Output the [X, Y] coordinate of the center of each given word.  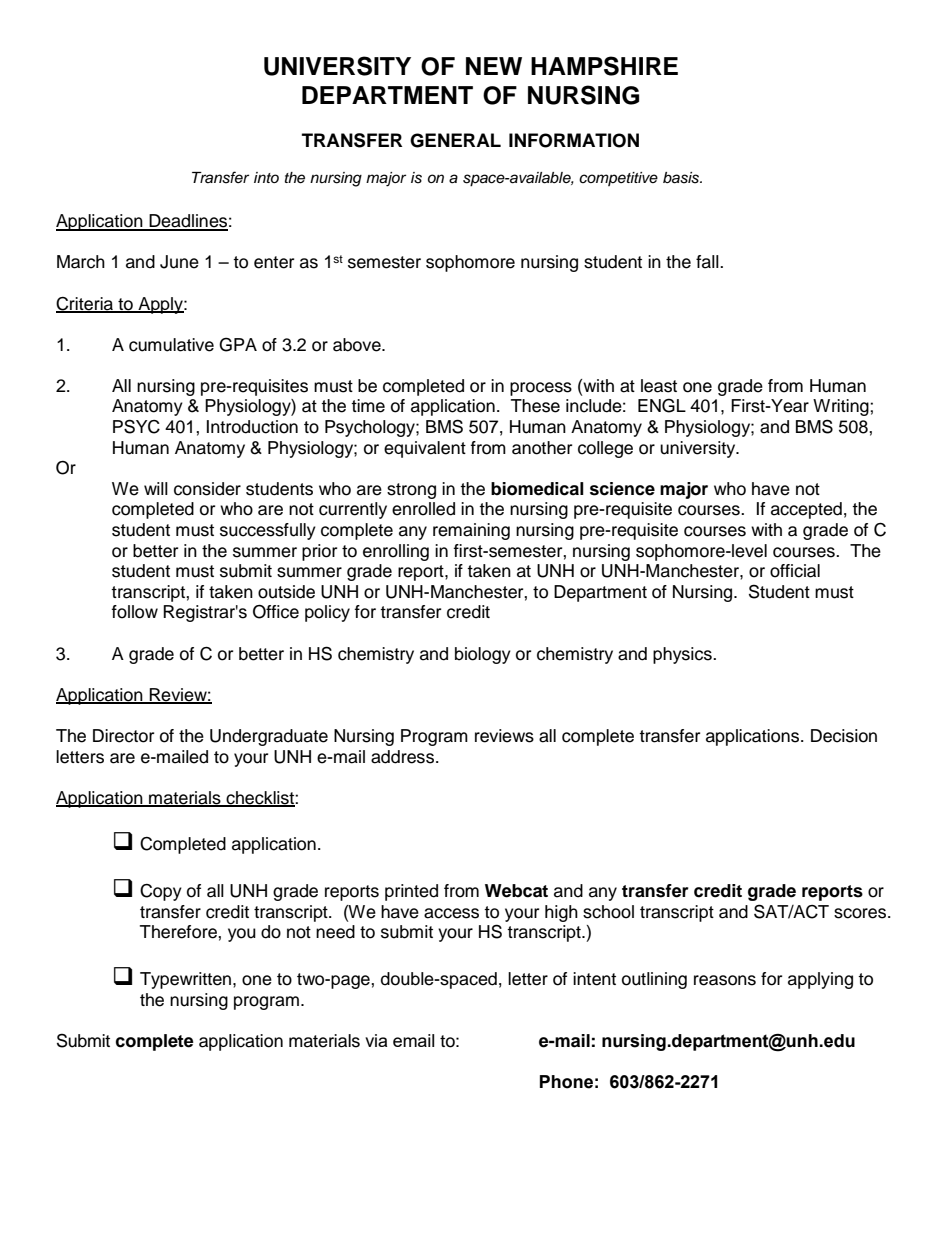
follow [135, 612]
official [795, 571]
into [266, 177]
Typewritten [187, 980]
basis [682, 178]
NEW [494, 66]
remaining [471, 531]
